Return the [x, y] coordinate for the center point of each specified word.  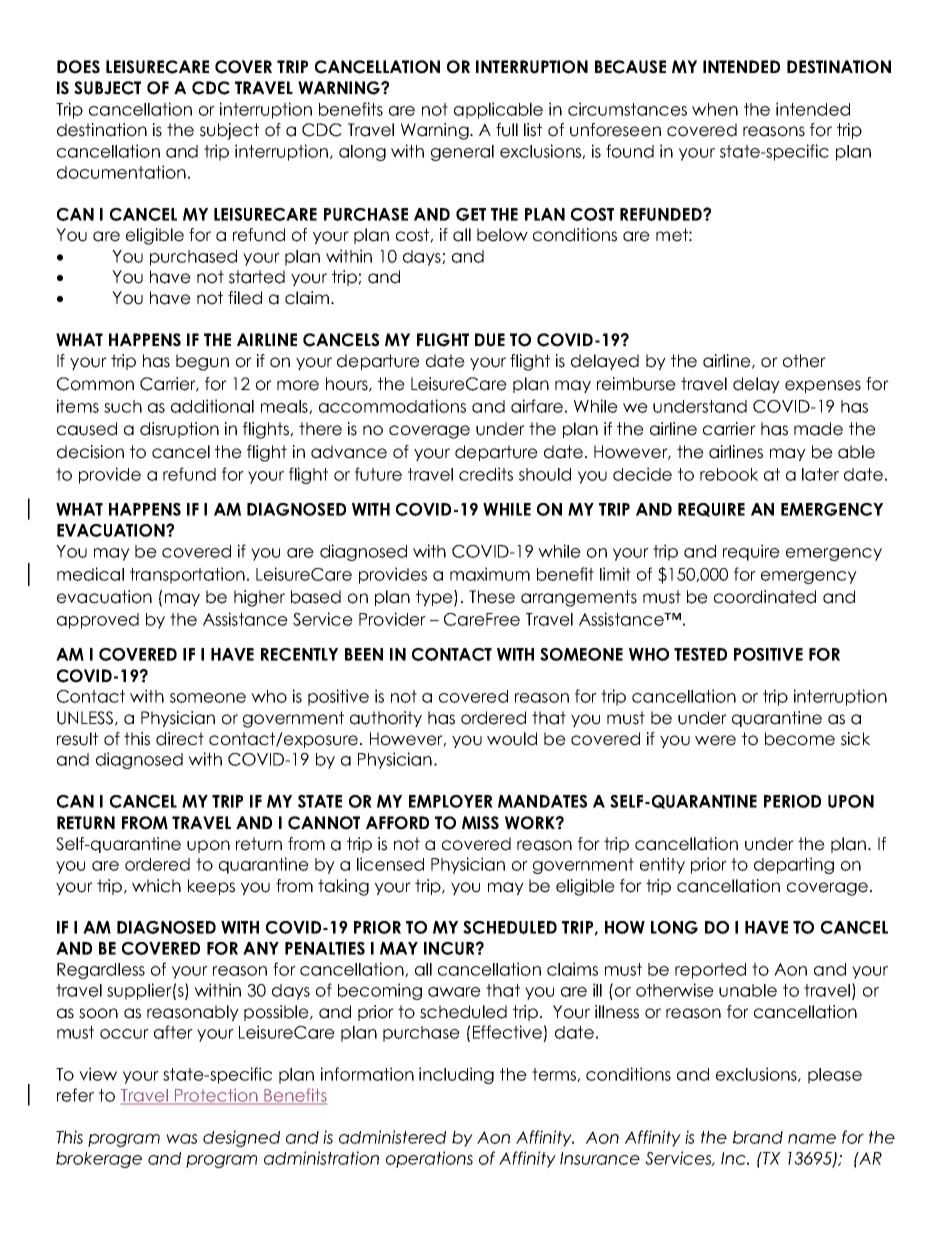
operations [429, 1159]
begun [202, 362]
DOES [78, 67]
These [492, 597]
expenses [823, 386]
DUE [490, 340]
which [156, 886]
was [181, 1139]
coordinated [765, 597]
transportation [187, 575]
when [715, 109]
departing [794, 865]
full [507, 130]
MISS [480, 823]
